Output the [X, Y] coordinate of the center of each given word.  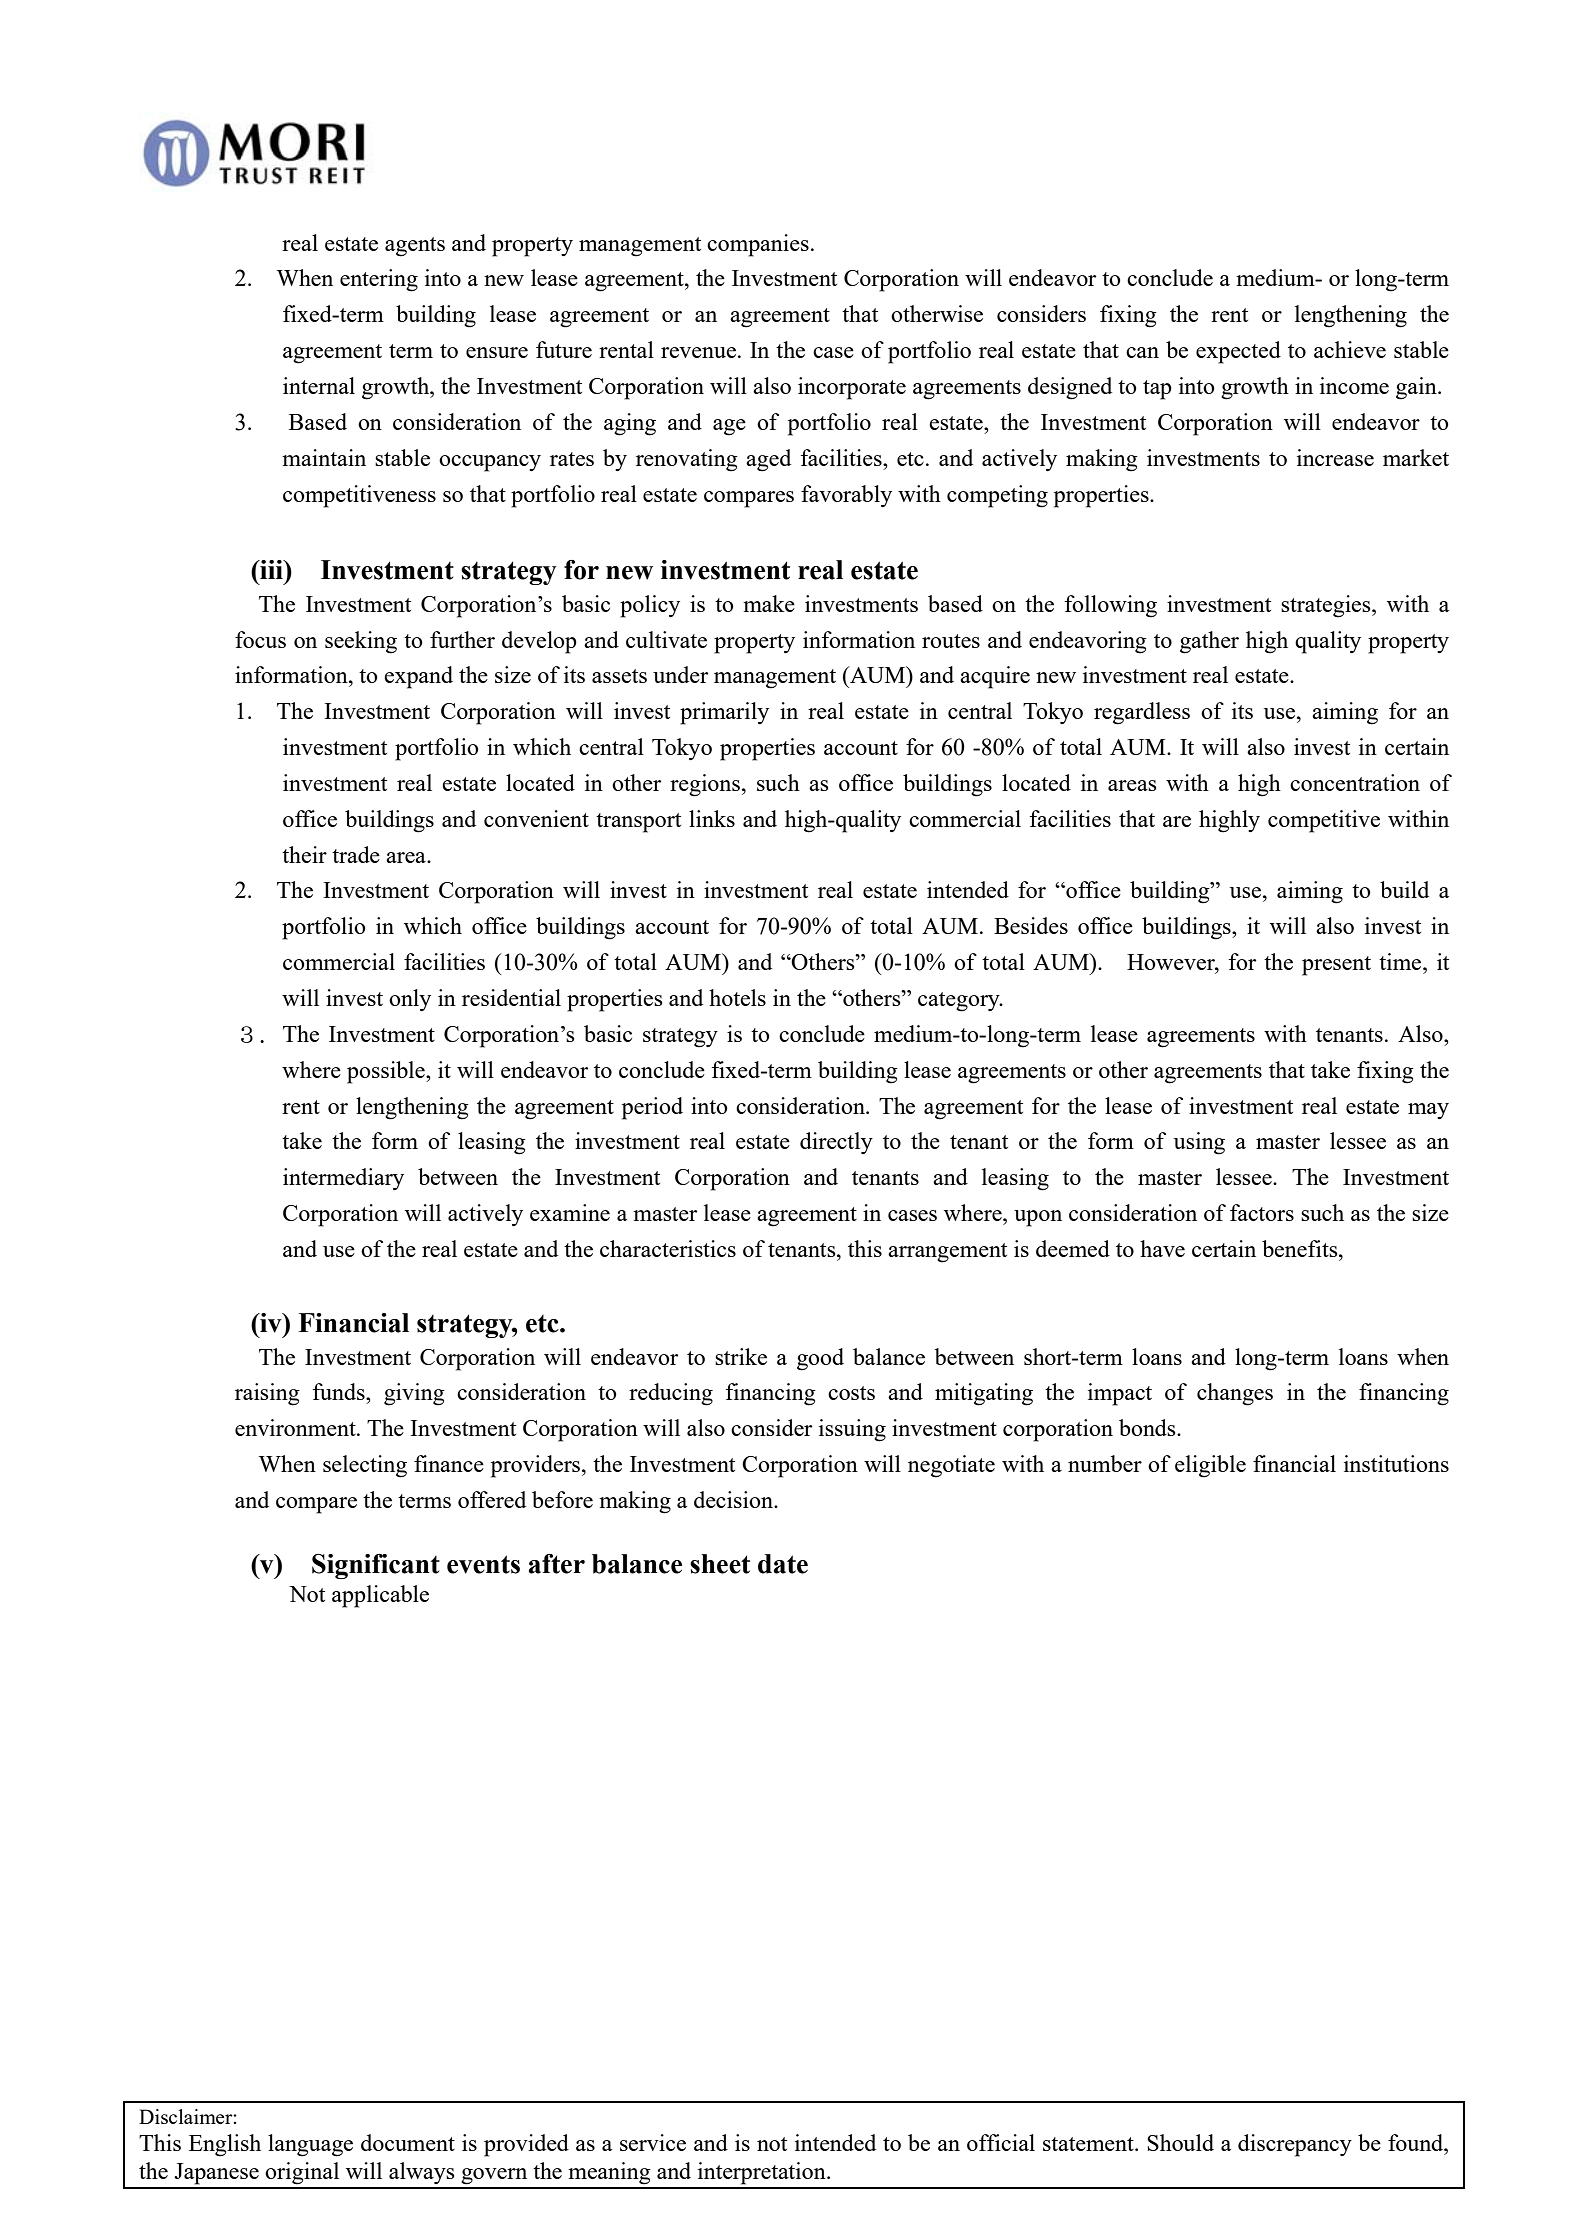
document [408, 2142]
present [1336, 966]
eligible [1210, 1466]
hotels [737, 997]
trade [356, 854]
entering [379, 280]
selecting [365, 1466]
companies [758, 245]
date [783, 1564]
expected [1238, 352]
